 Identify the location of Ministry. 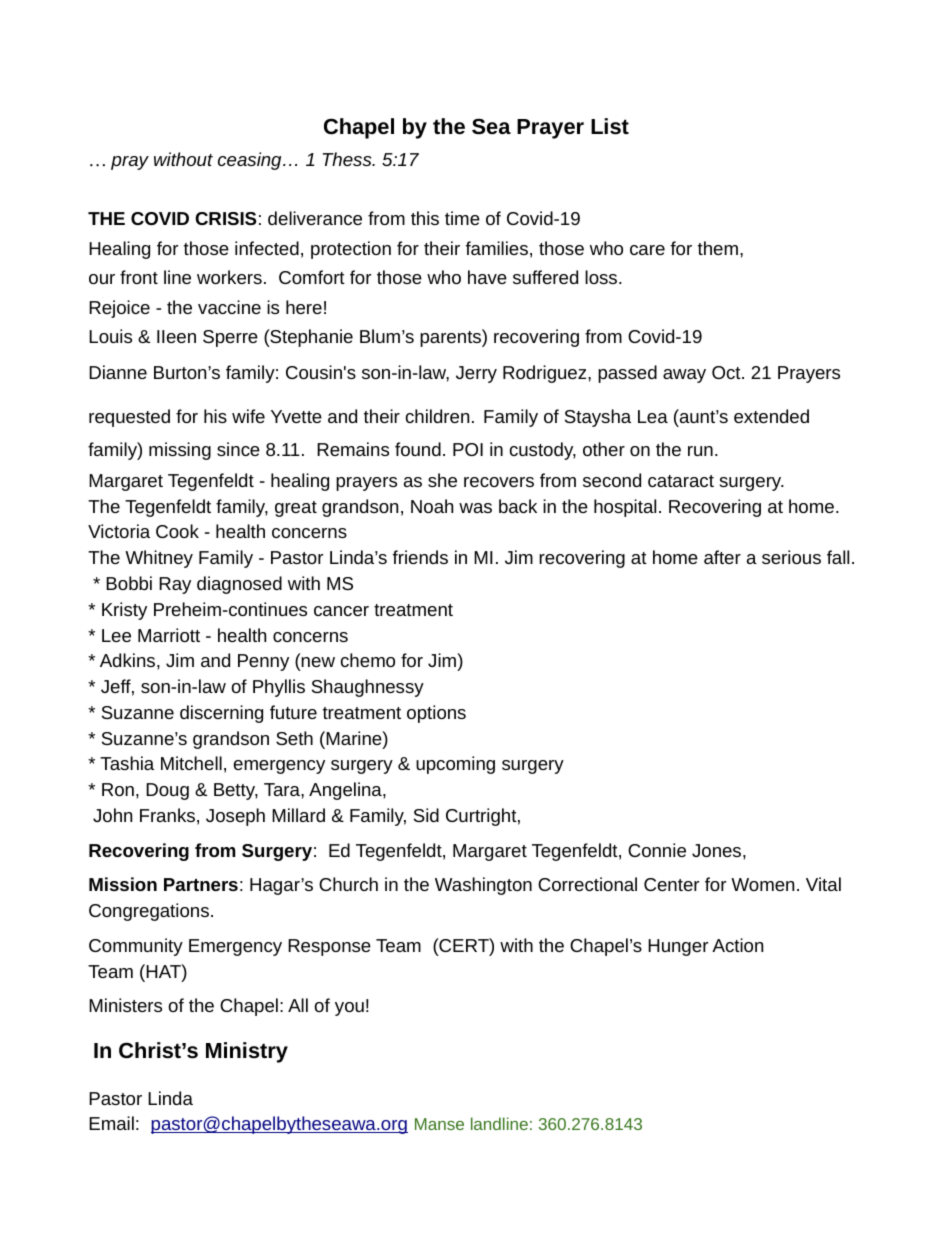
(247, 1052).
